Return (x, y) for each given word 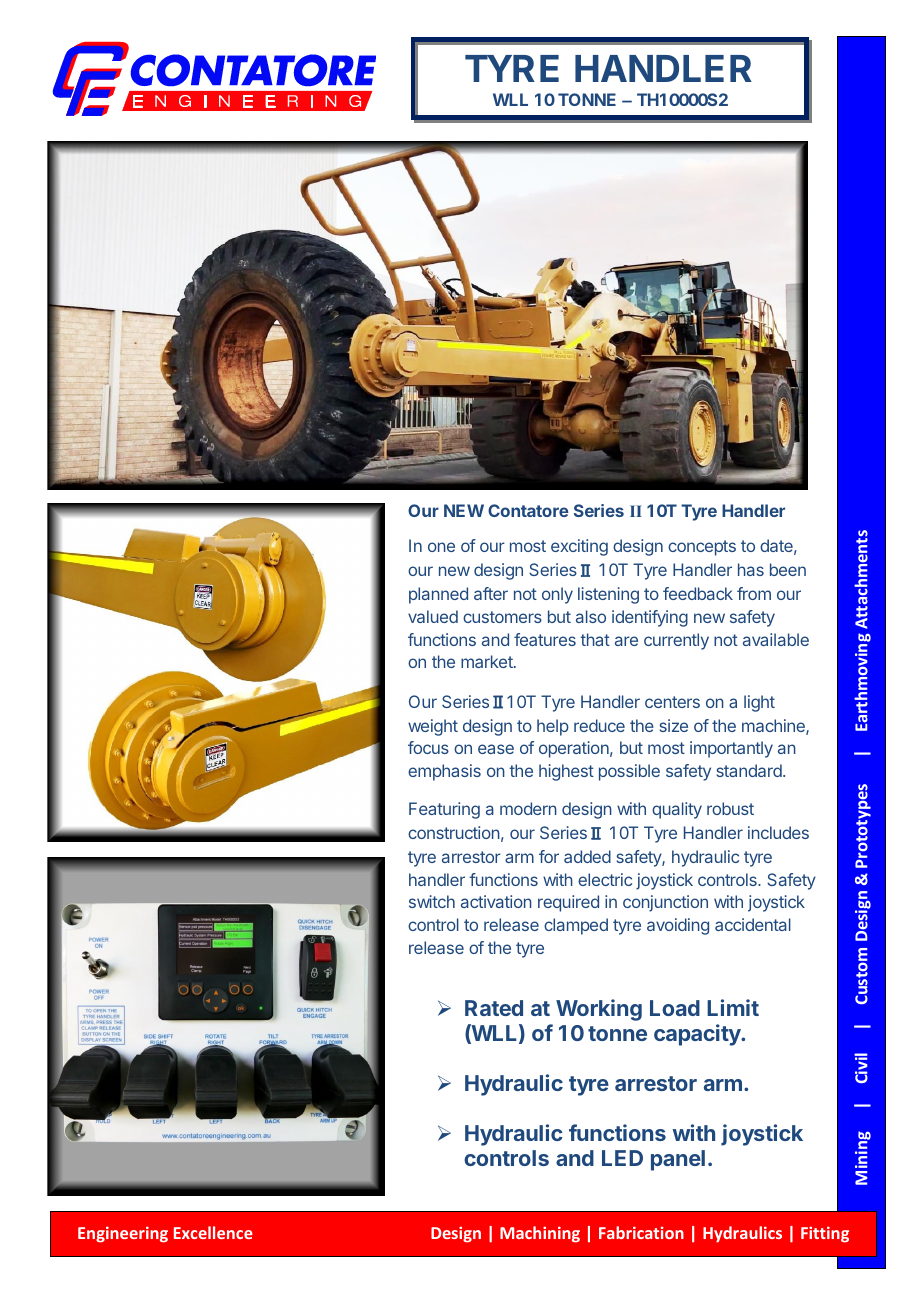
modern (528, 808)
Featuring (444, 810)
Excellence (213, 1232)
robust (730, 808)
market (488, 661)
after (491, 593)
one (441, 547)
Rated (494, 1008)
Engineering (123, 1234)
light (759, 703)
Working (599, 1010)
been (788, 569)
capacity (698, 1035)
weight (433, 727)
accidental (753, 924)
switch (432, 901)
